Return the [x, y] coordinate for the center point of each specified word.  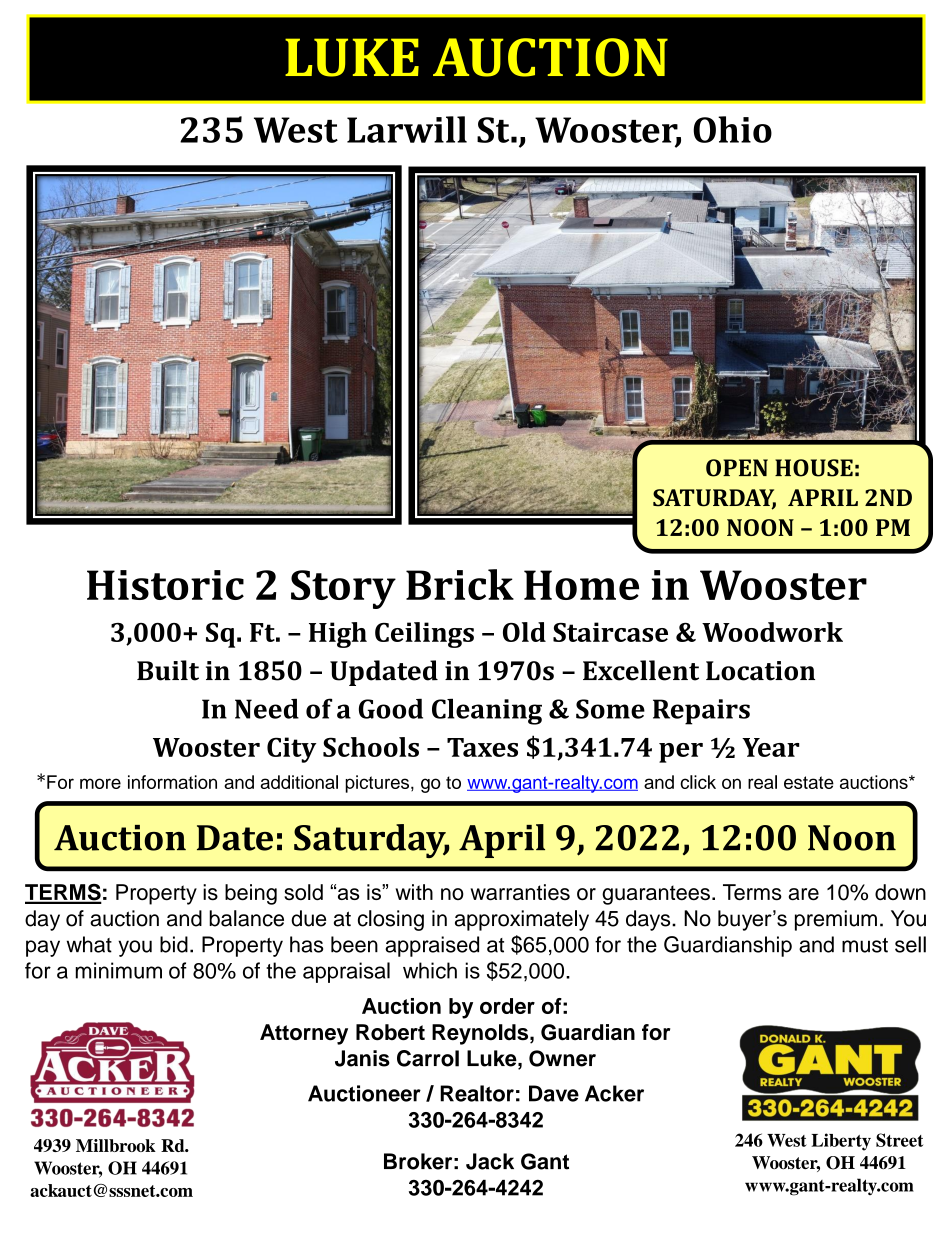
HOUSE [814, 468]
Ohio [732, 129]
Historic [165, 585]
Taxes [482, 747]
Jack [490, 1161]
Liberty [841, 1142]
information [172, 782]
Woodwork [772, 632]
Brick [460, 584]
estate [809, 782]
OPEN [737, 468]
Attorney [304, 1034]
